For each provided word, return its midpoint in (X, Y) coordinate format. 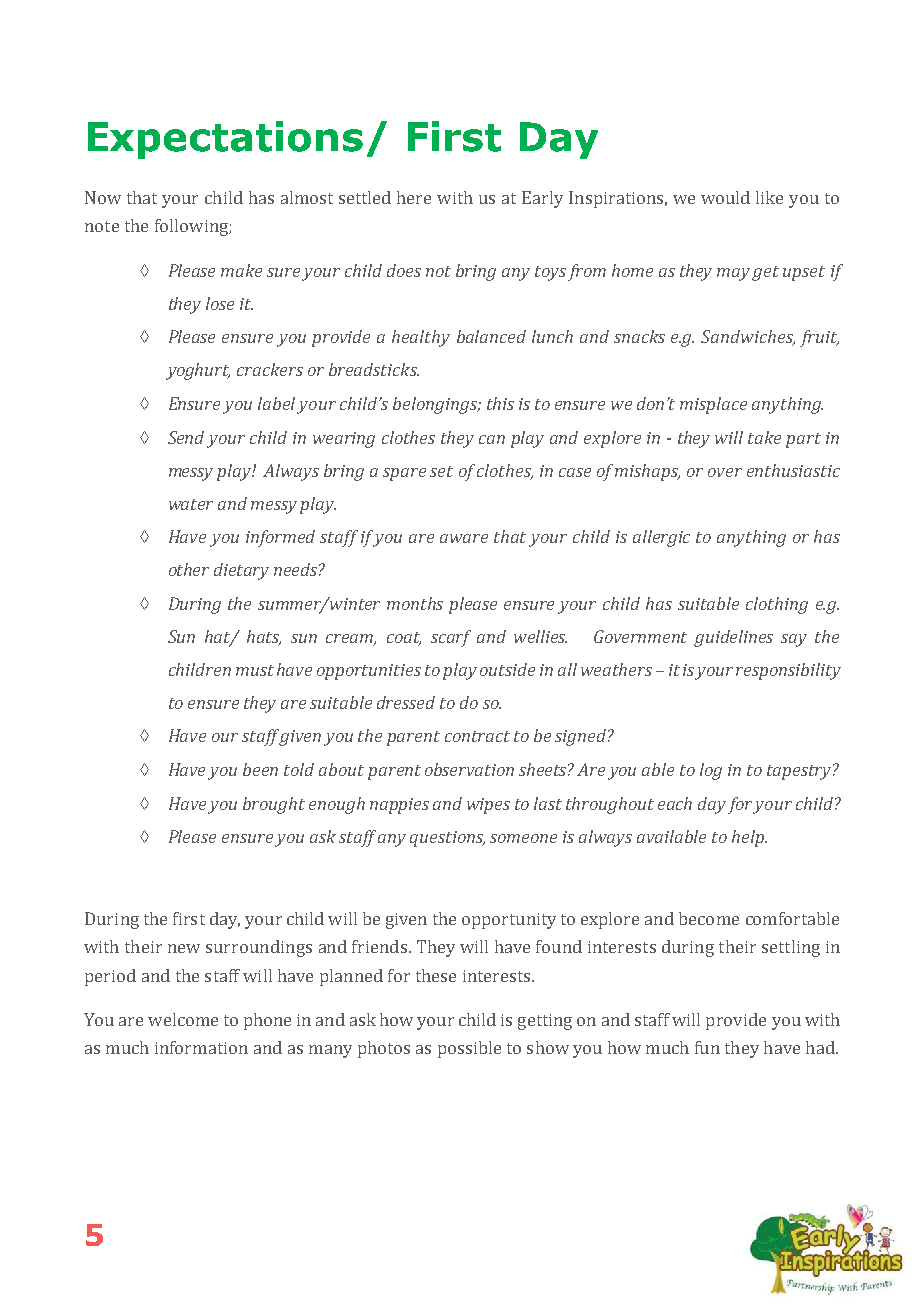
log (711, 771)
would (725, 197)
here (414, 197)
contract (477, 736)
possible (469, 1049)
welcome (183, 1019)
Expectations (225, 140)
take (764, 437)
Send (186, 437)
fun (707, 1047)
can (492, 439)
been (260, 769)
